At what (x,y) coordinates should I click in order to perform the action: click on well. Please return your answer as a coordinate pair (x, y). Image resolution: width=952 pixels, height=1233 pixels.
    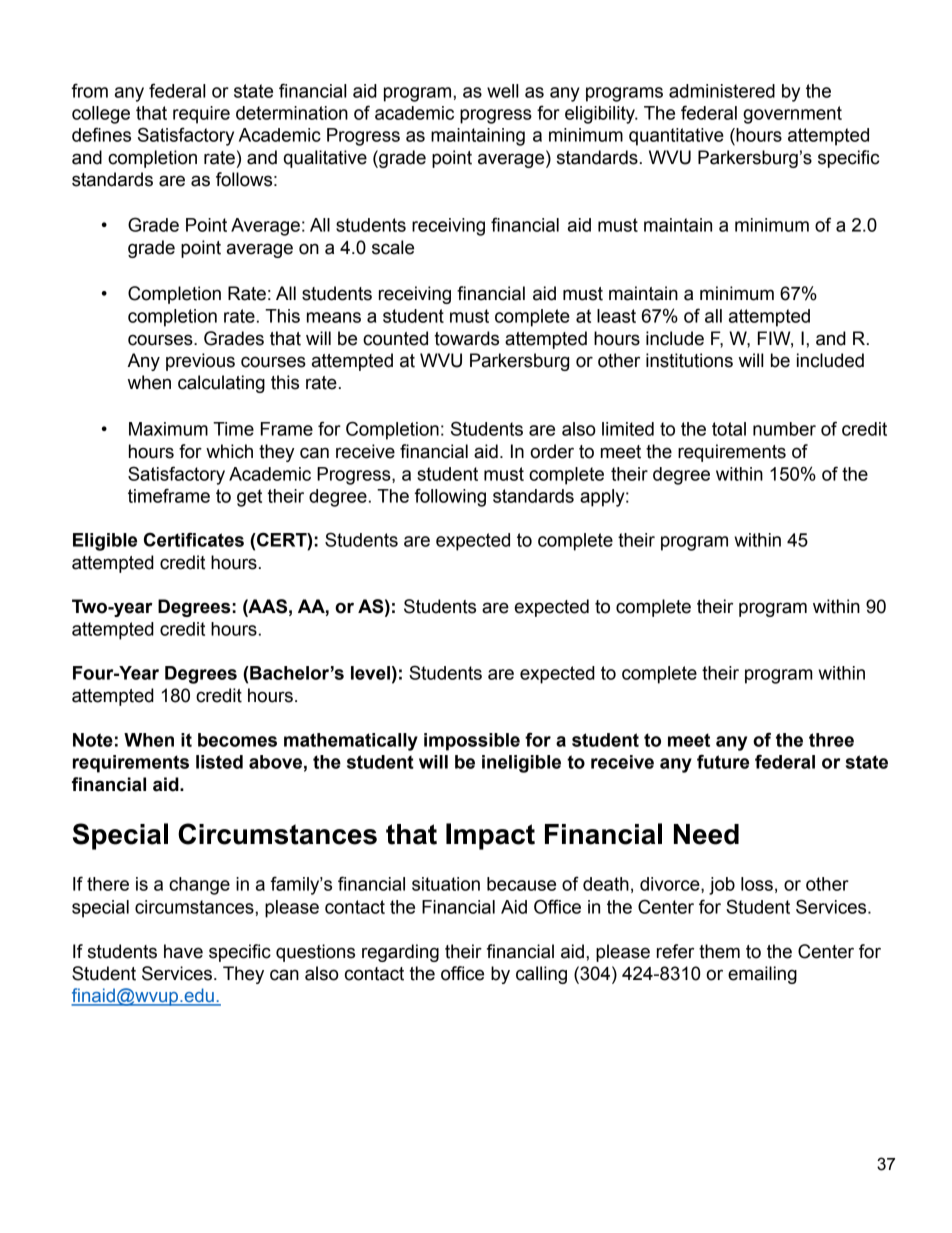
    Looking at the image, I should click on (502, 91).
